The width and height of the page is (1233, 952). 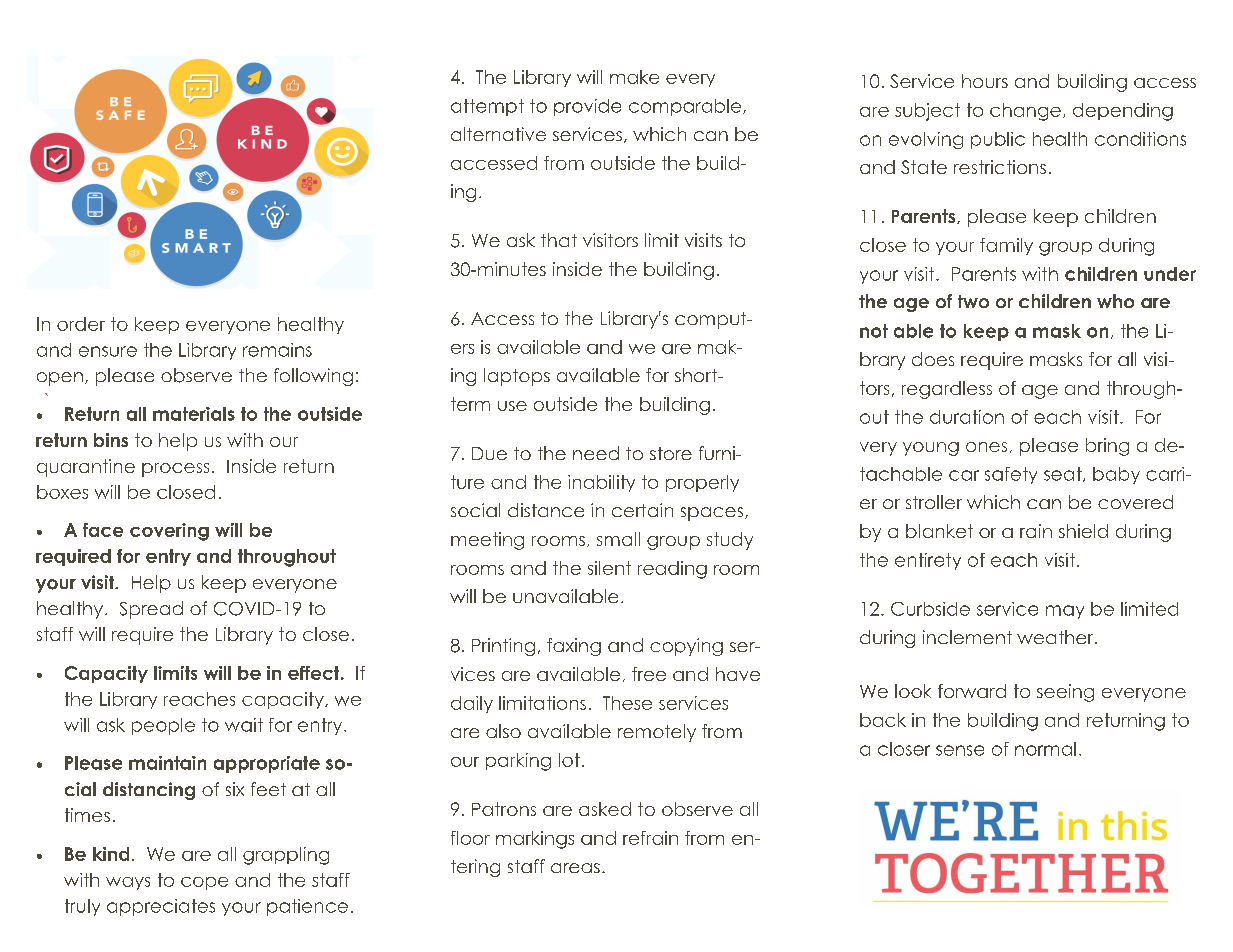 What do you see at coordinates (1045, 749) in the page?
I see `normal` at bounding box center [1045, 749].
